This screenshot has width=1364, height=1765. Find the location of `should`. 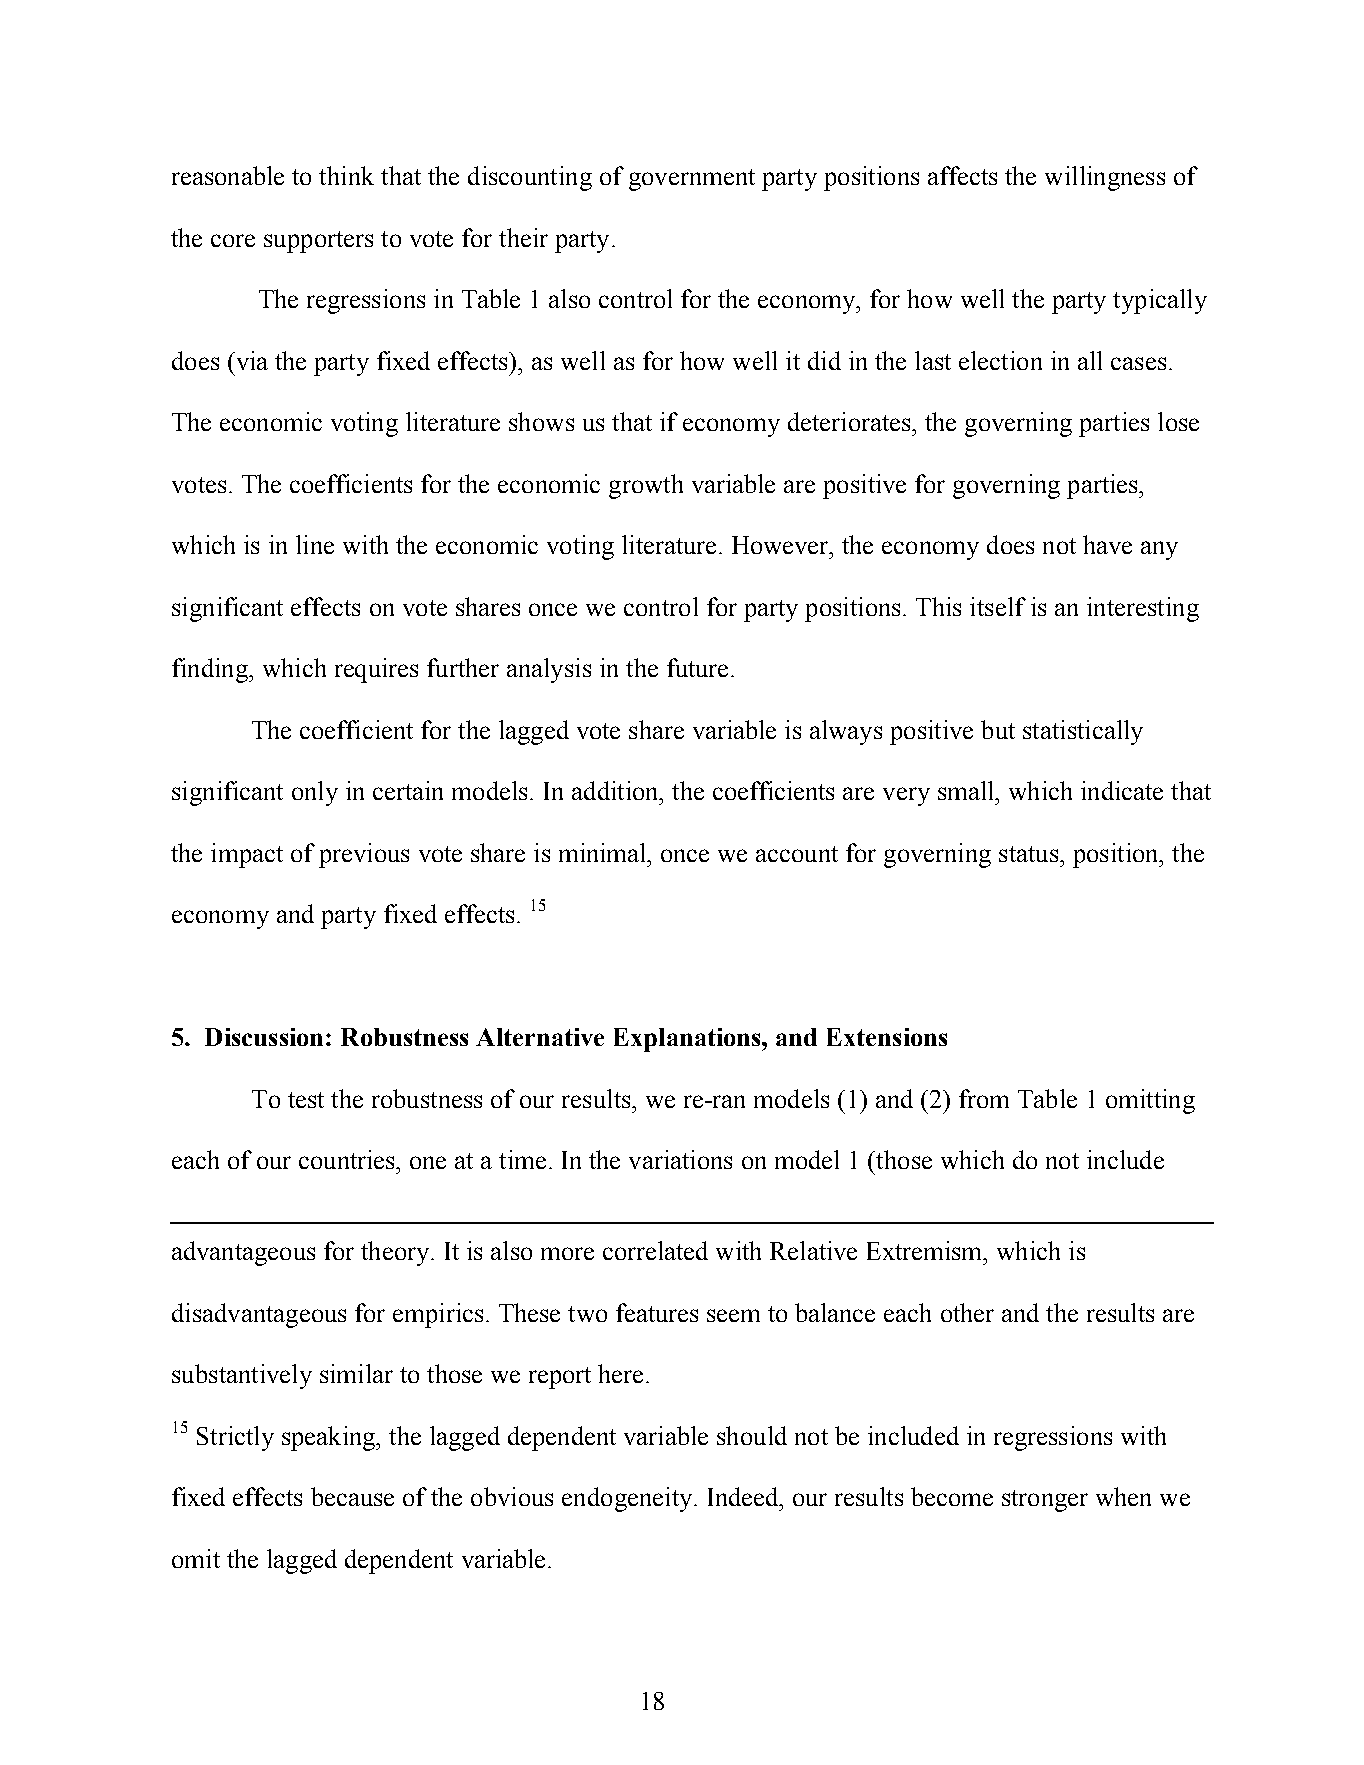

should is located at coordinates (752, 1435).
